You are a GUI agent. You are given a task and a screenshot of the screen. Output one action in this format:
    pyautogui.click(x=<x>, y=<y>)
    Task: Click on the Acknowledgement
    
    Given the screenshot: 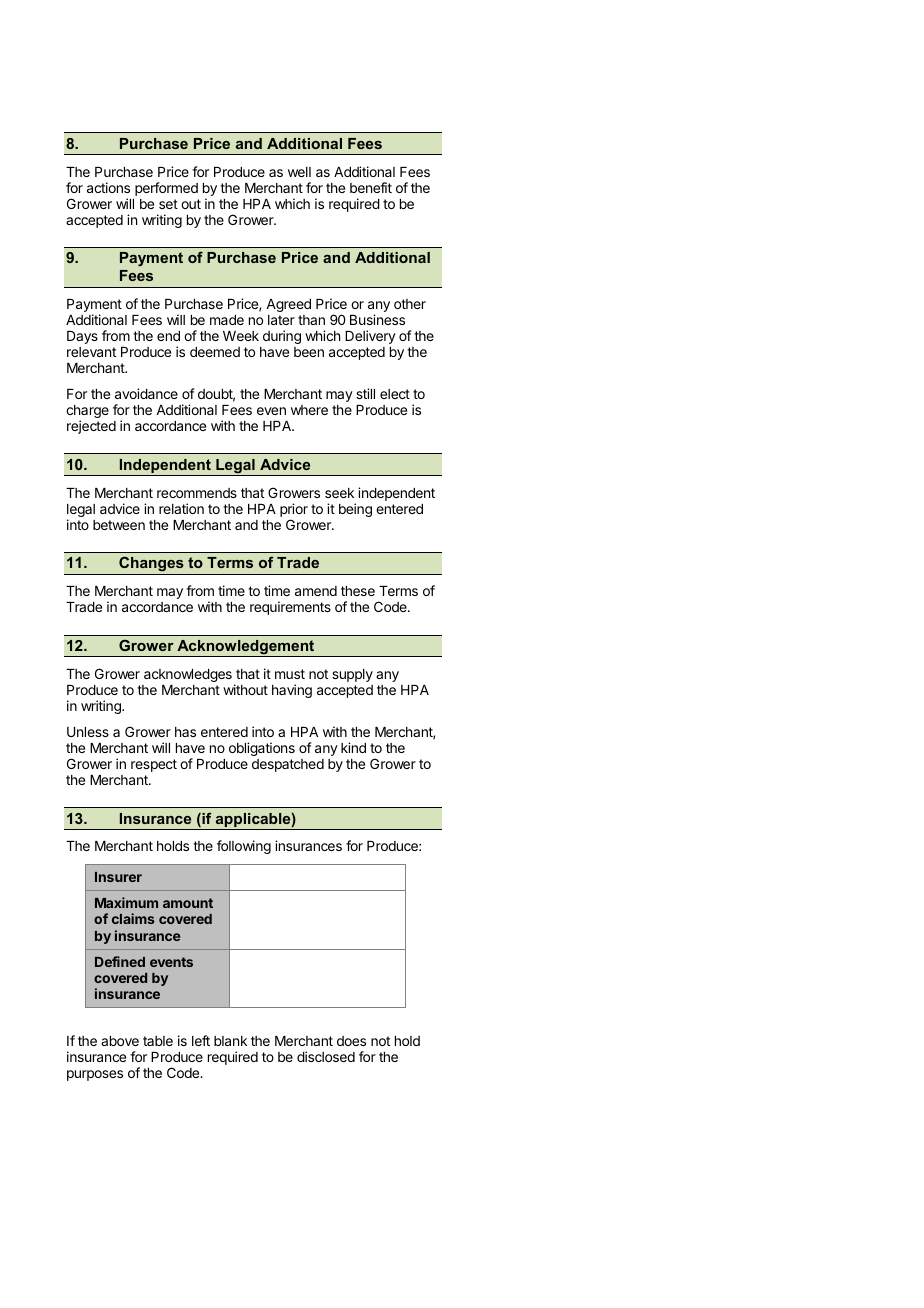 What is the action you would take?
    pyautogui.click(x=246, y=648)
